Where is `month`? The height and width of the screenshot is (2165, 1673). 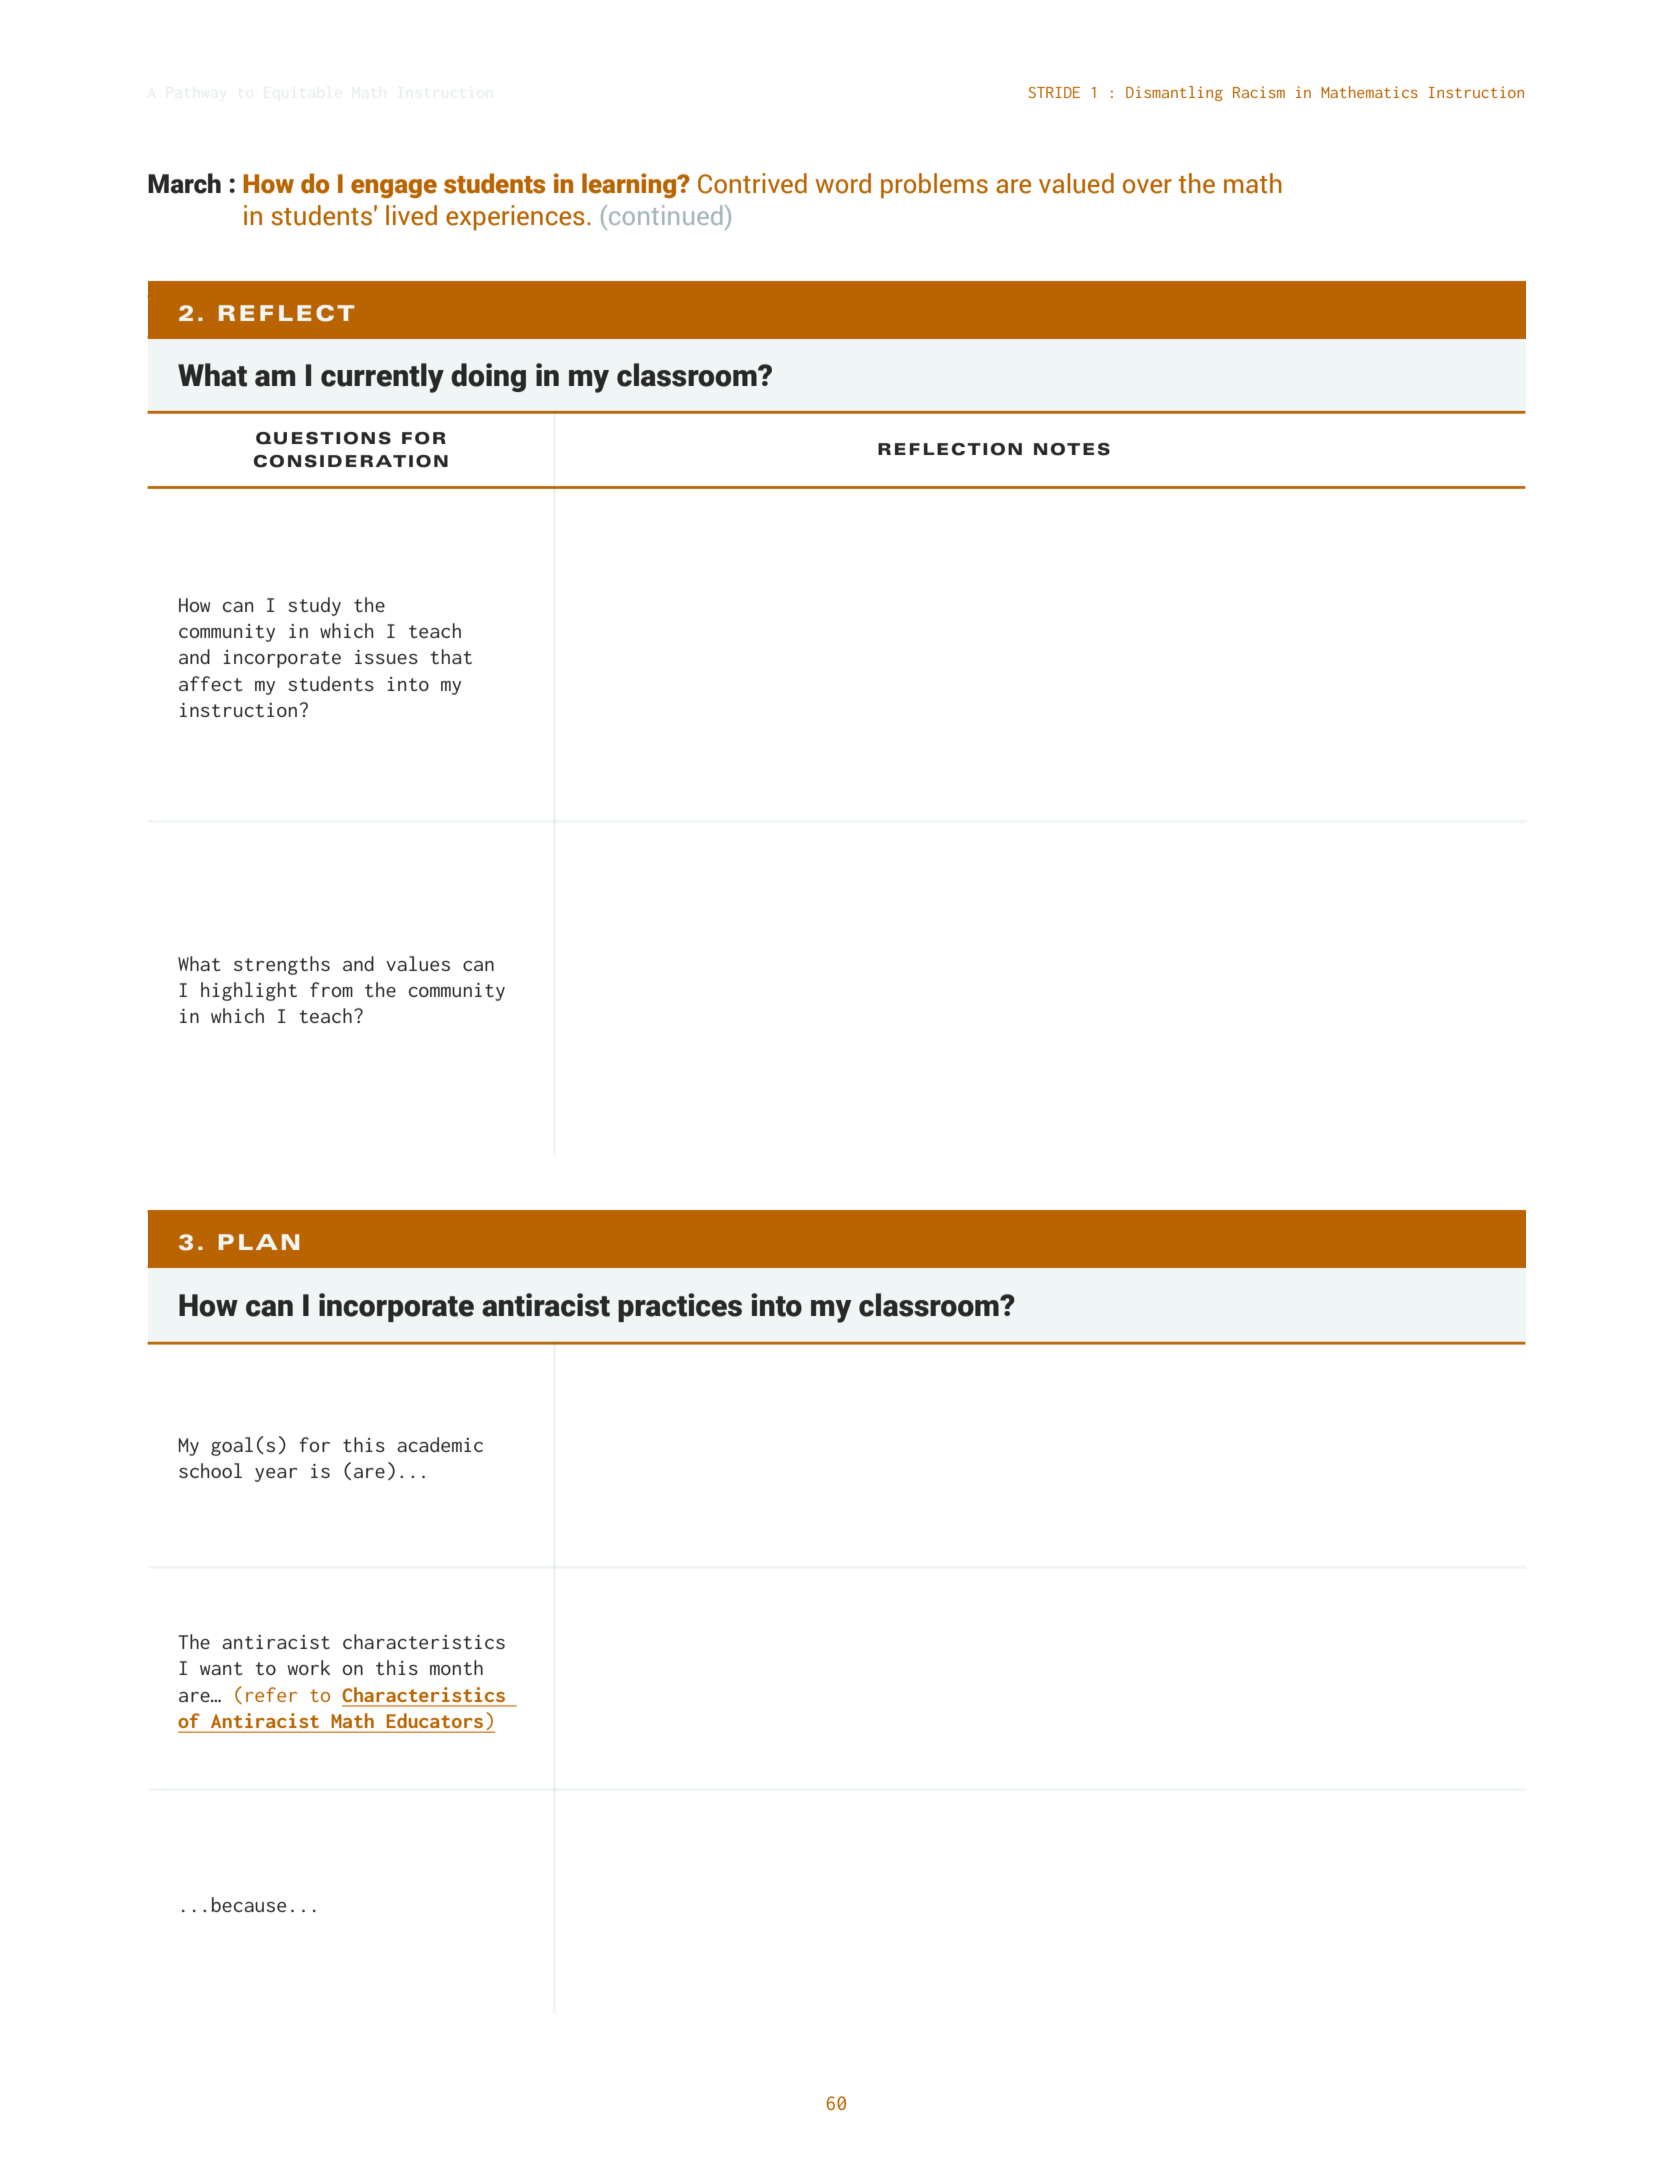 month is located at coordinates (456, 1667).
